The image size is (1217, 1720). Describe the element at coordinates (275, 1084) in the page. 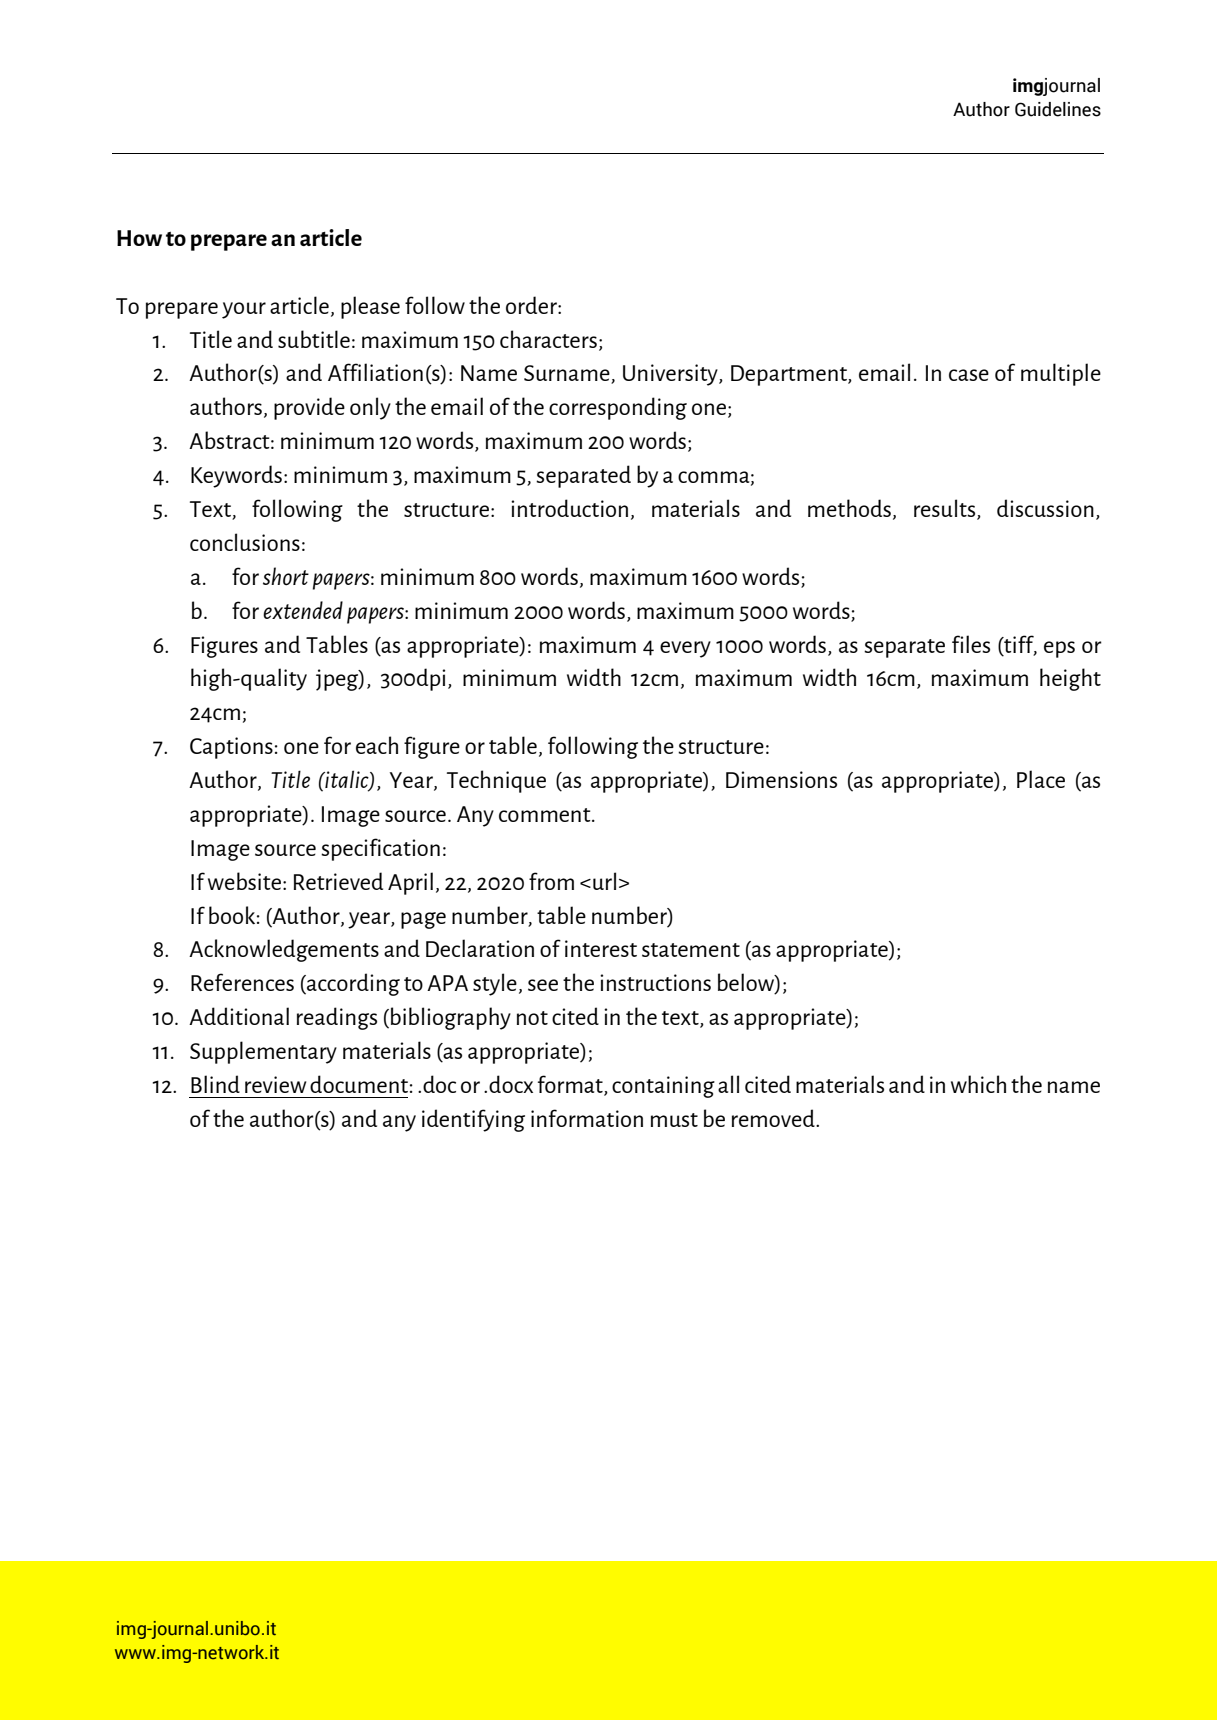

I see `review` at that location.
